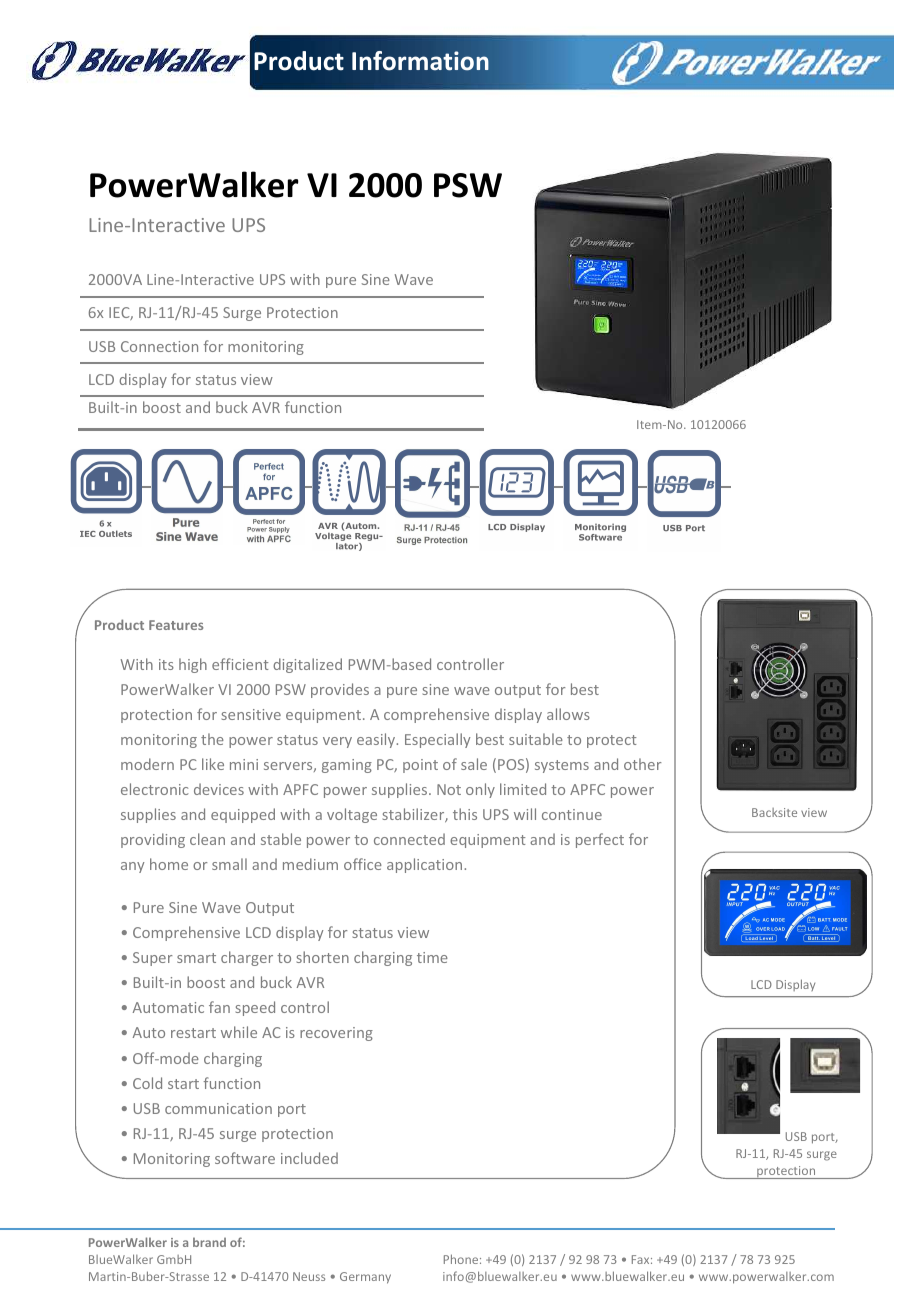 This document has height=1308, width=924. What do you see at coordinates (219, 789) in the document?
I see `devices` at bounding box center [219, 789].
